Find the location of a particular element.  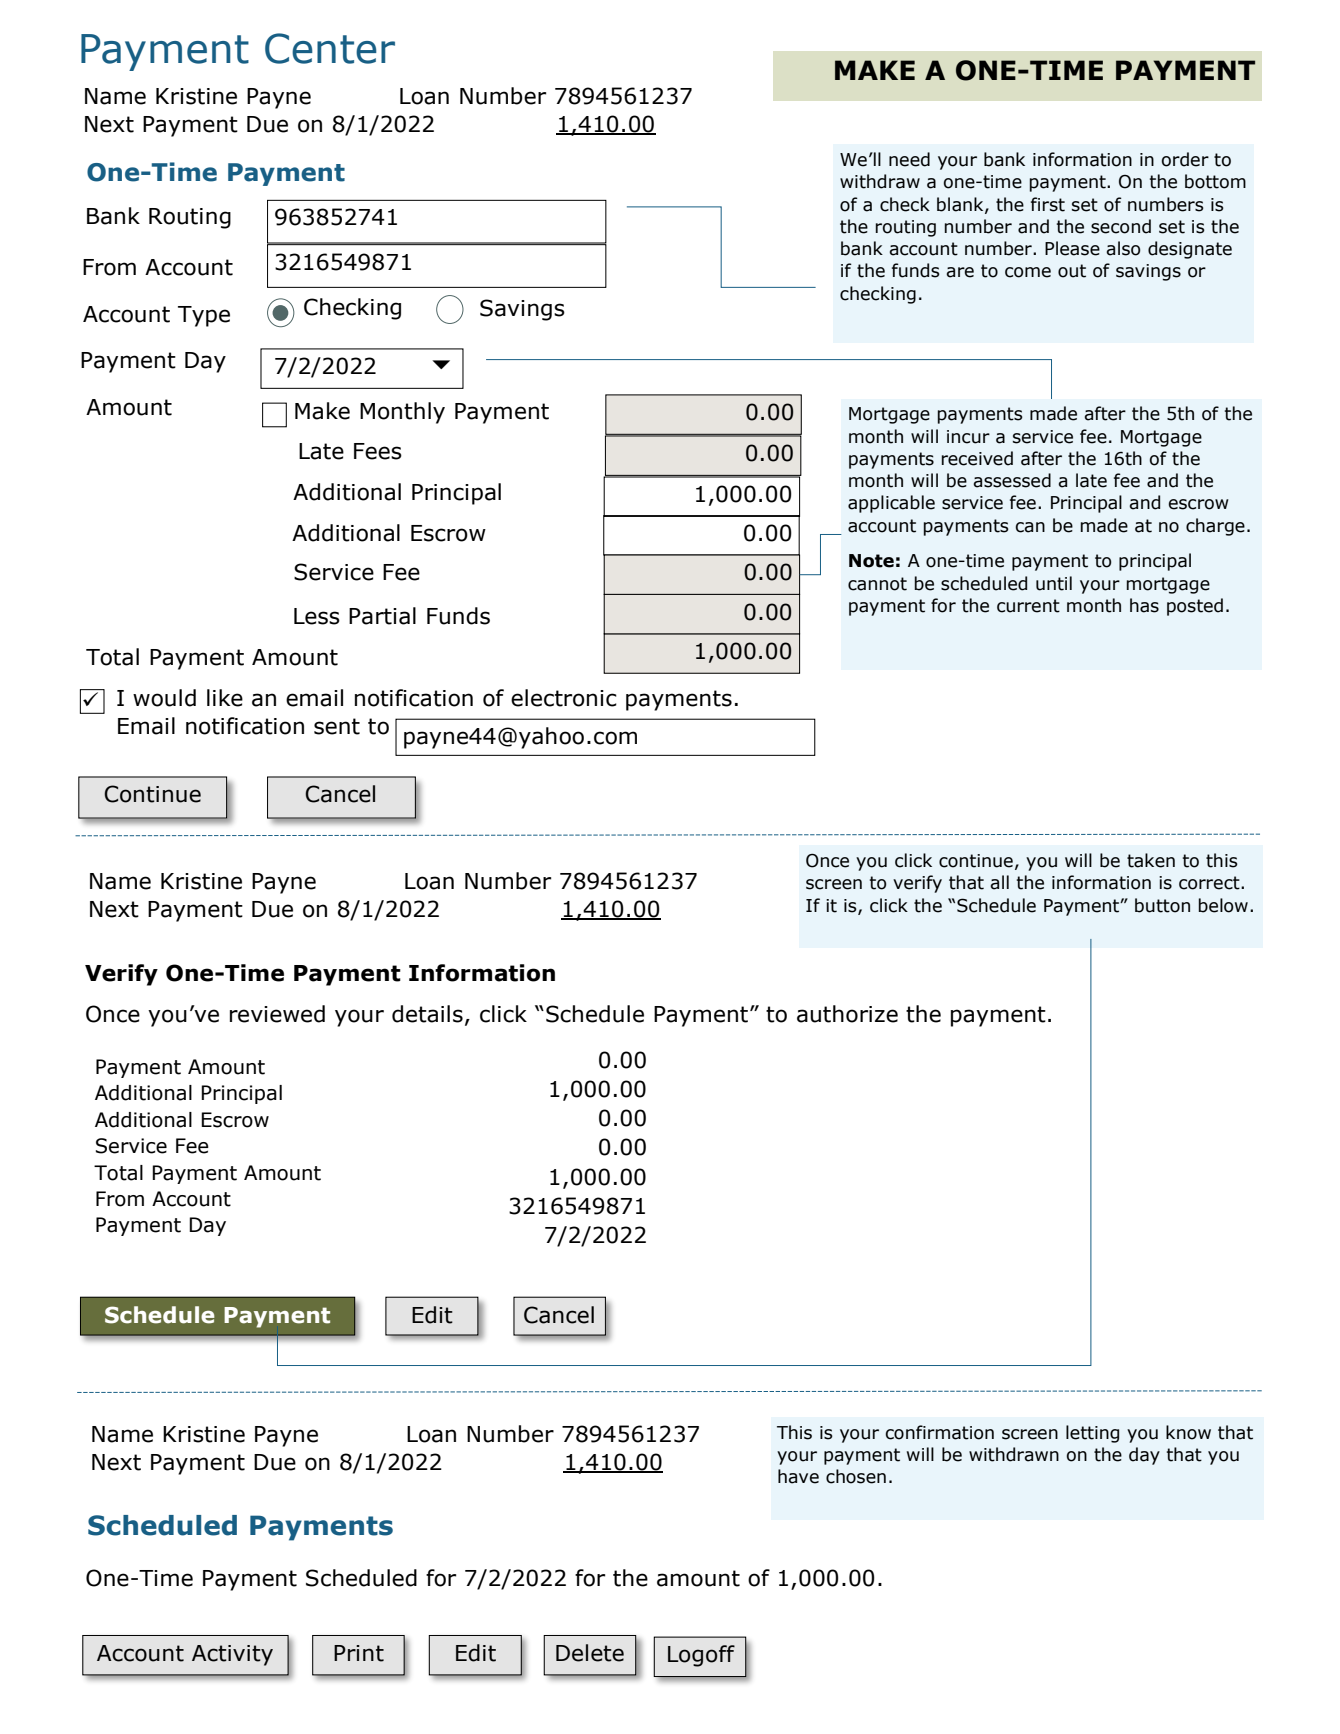

Less is located at coordinates (317, 616).
